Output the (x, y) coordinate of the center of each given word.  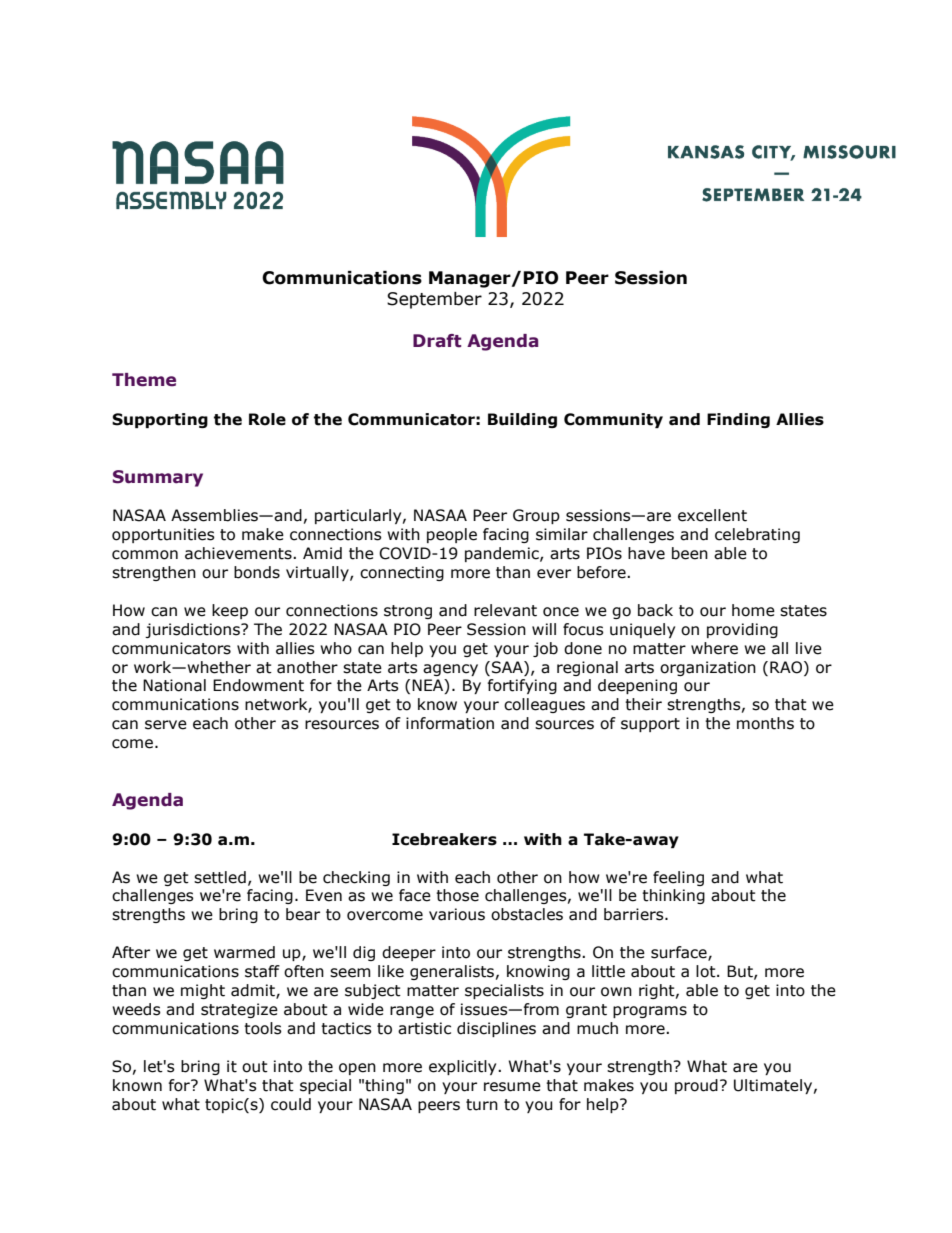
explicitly (464, 1067)
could (291, 1104)
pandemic (503, 554)
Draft (437, 341)
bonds (257, 572)
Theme (144, 380)
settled (220, 877)
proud (696, 1086)
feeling (678, 878)
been (690, 553)
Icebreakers (444, 839)
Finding (738, 420)
